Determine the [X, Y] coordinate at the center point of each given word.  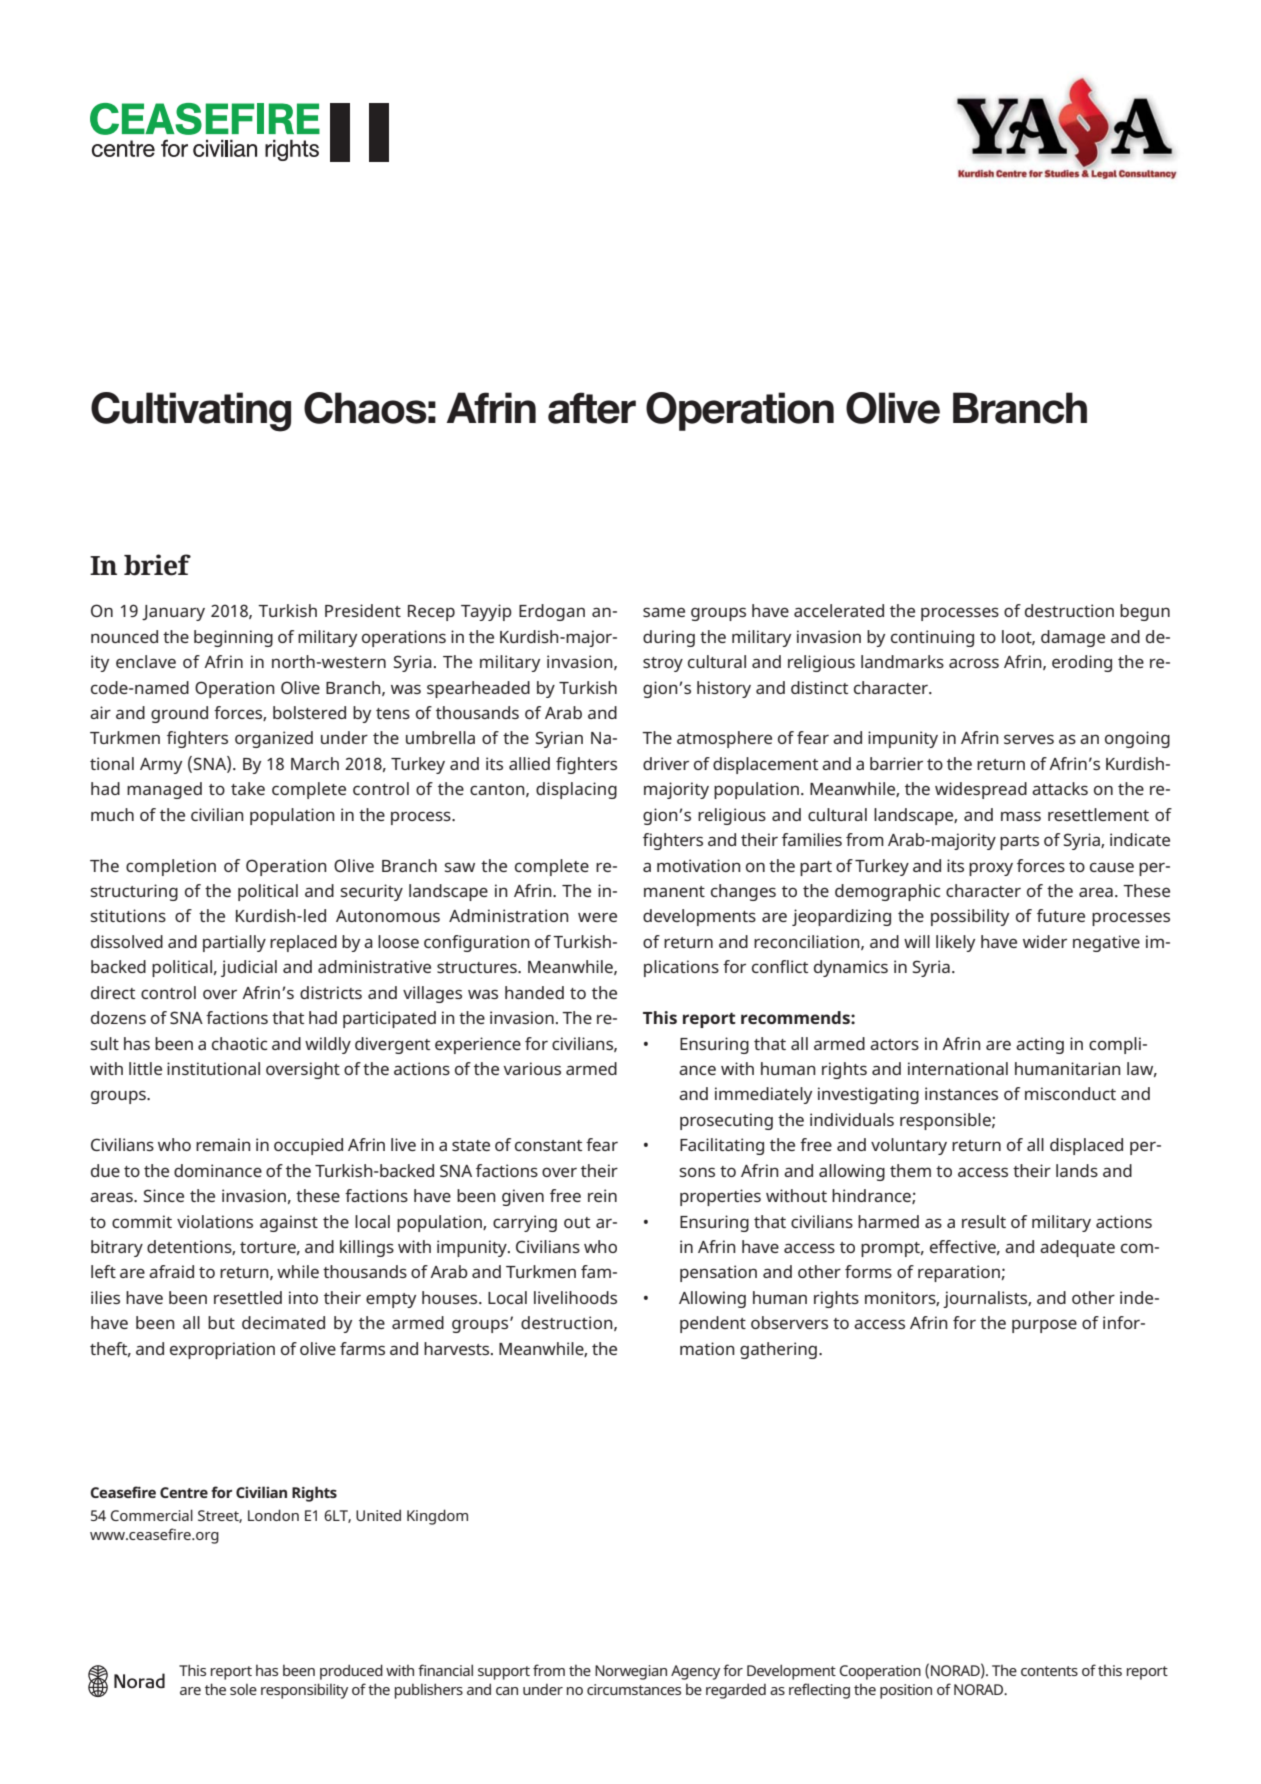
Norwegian [631, 1672]
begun [1145, 612]
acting [1040, 1045]
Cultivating [191, 412]
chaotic [239, 1043]
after [592, 408]
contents [1049, 1671]
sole [243, 1689]
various [532, 1068]
